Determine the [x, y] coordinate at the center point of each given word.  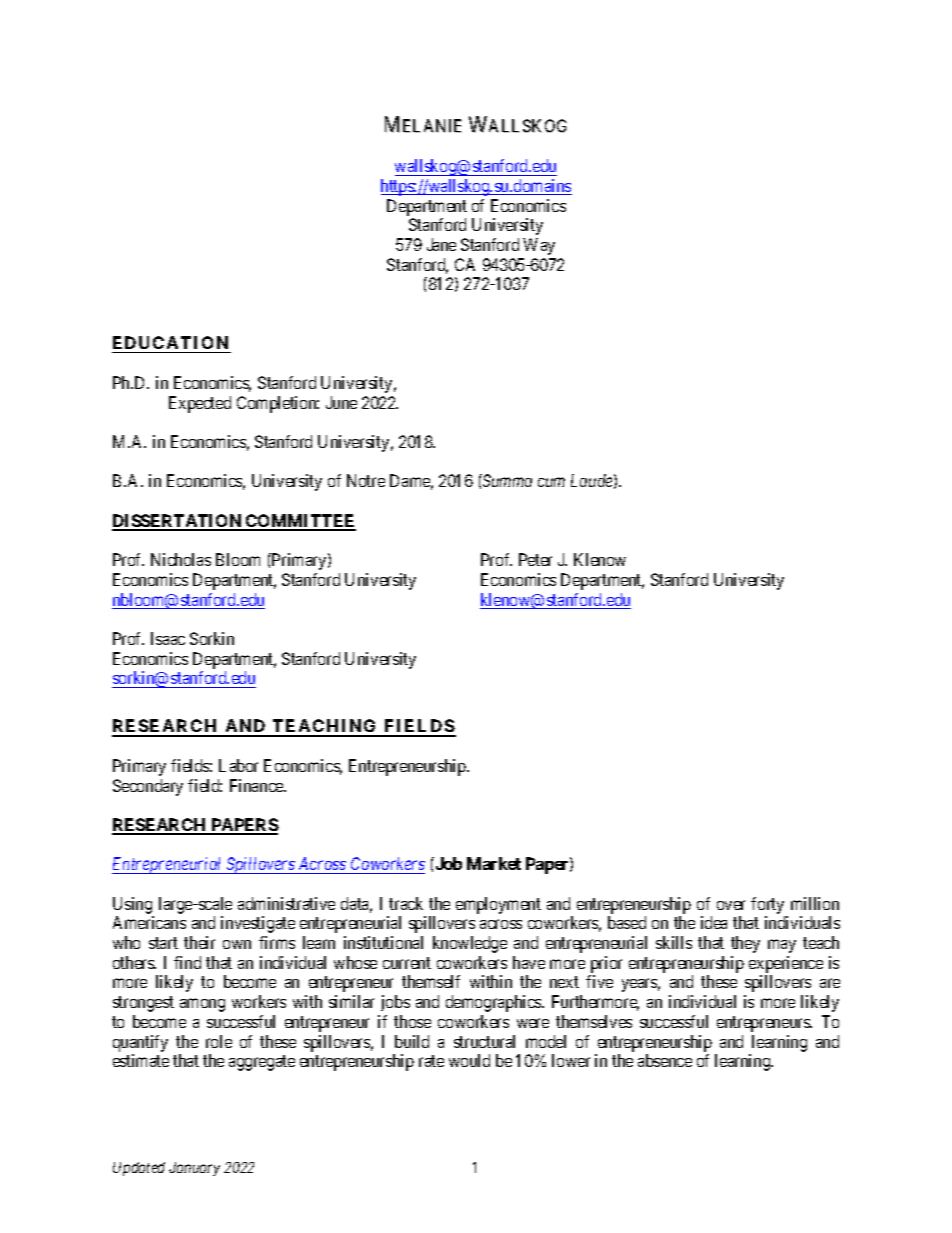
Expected [200, 404]
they [745, 944]
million [815, 903]
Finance [257, 785]
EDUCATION [171, 344]
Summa [506, 480]
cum [551, 482]
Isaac [168, 638]
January [194, 1169]
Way [539, 246]
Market [494, 863]
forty [767, 905]
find [187, 962]
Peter [535, 559]
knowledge [470, 944]
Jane [441, 244]
